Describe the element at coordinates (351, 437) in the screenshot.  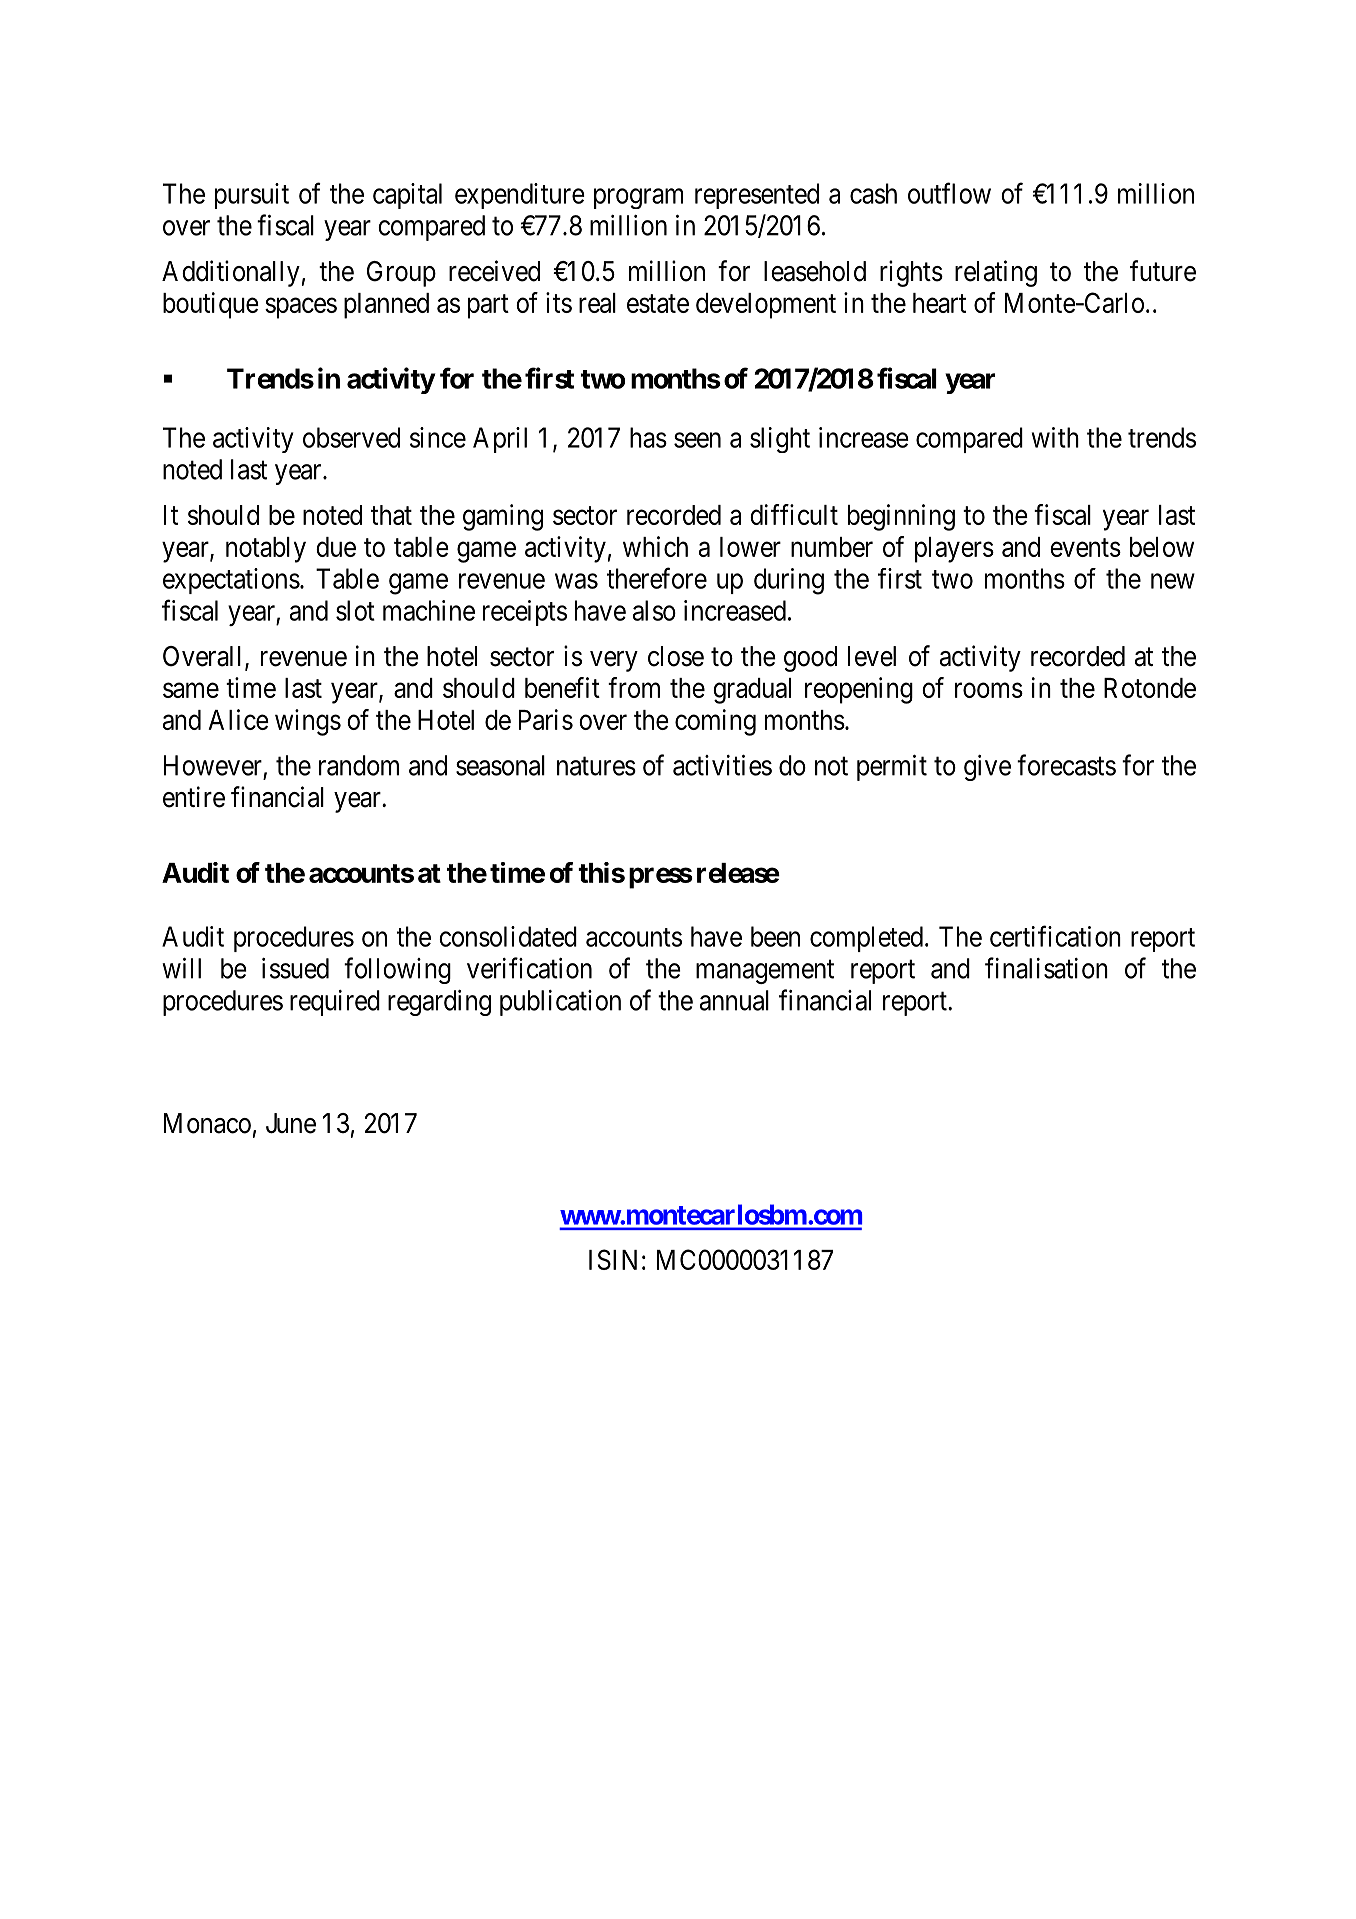
I see `observed` at that location.
